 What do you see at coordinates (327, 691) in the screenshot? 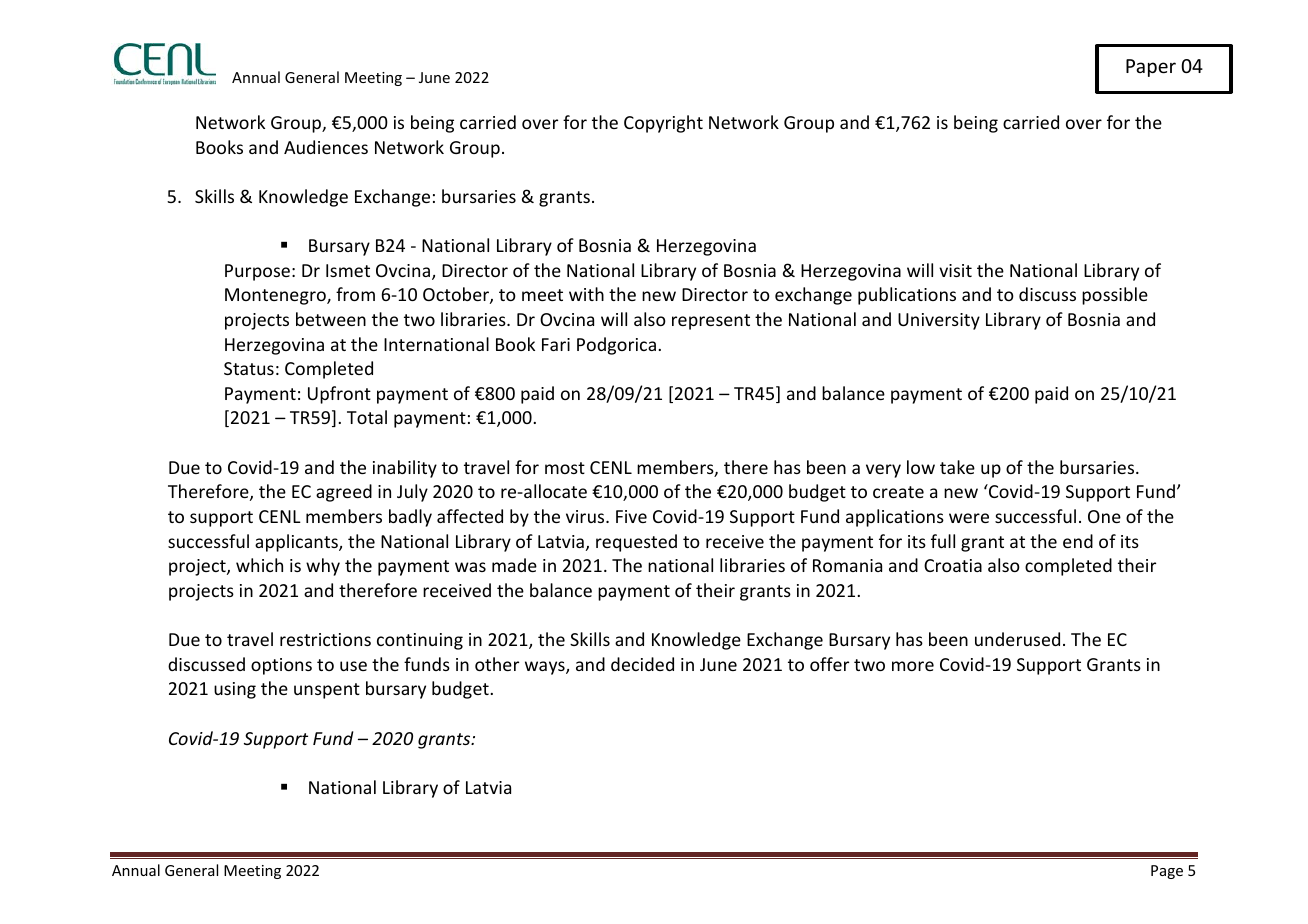
I see `unspent` at bounding box center [327, 691].
